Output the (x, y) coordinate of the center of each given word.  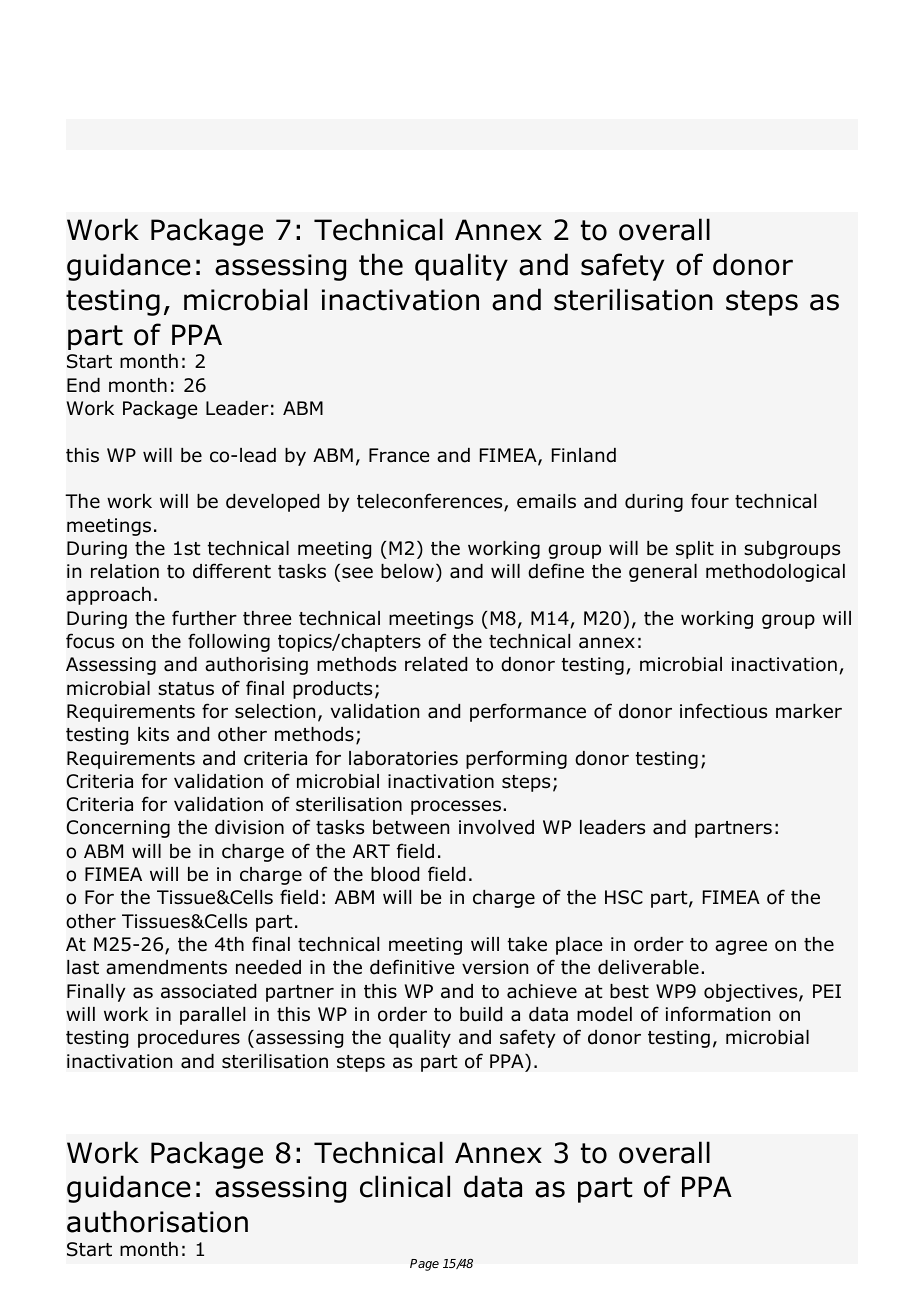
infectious (723, 711)
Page (424, 1265)
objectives (752, 993)
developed (272, 503)
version (495, 967)
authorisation (157, 1221)
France (399, 455)
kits (153, 734)
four (710, 501)
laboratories (403, 758)
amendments (166, 967)
